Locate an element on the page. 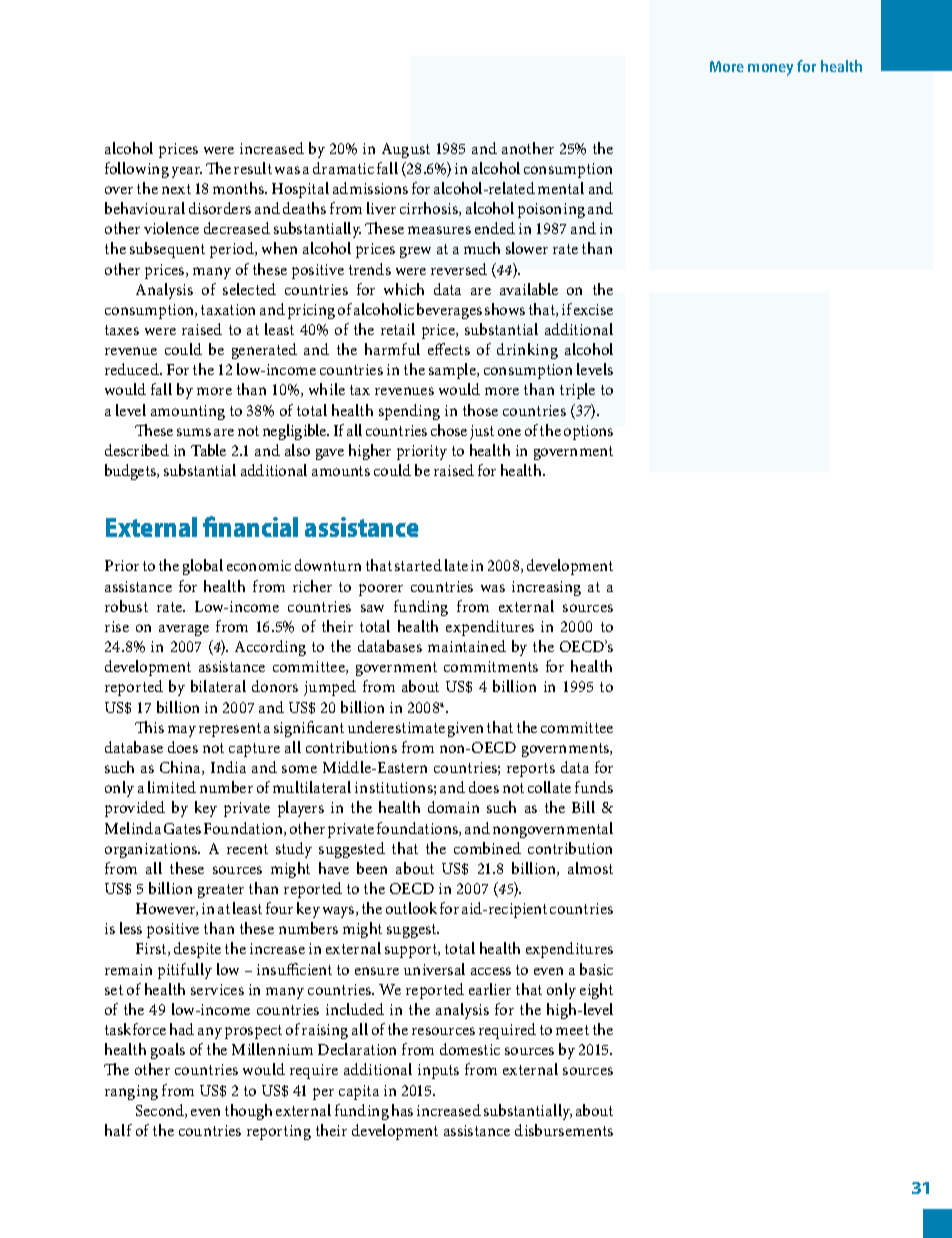 Image resolution: width=952 pixels, height=1238 pixels. year is located at coordinates (187, 172).
